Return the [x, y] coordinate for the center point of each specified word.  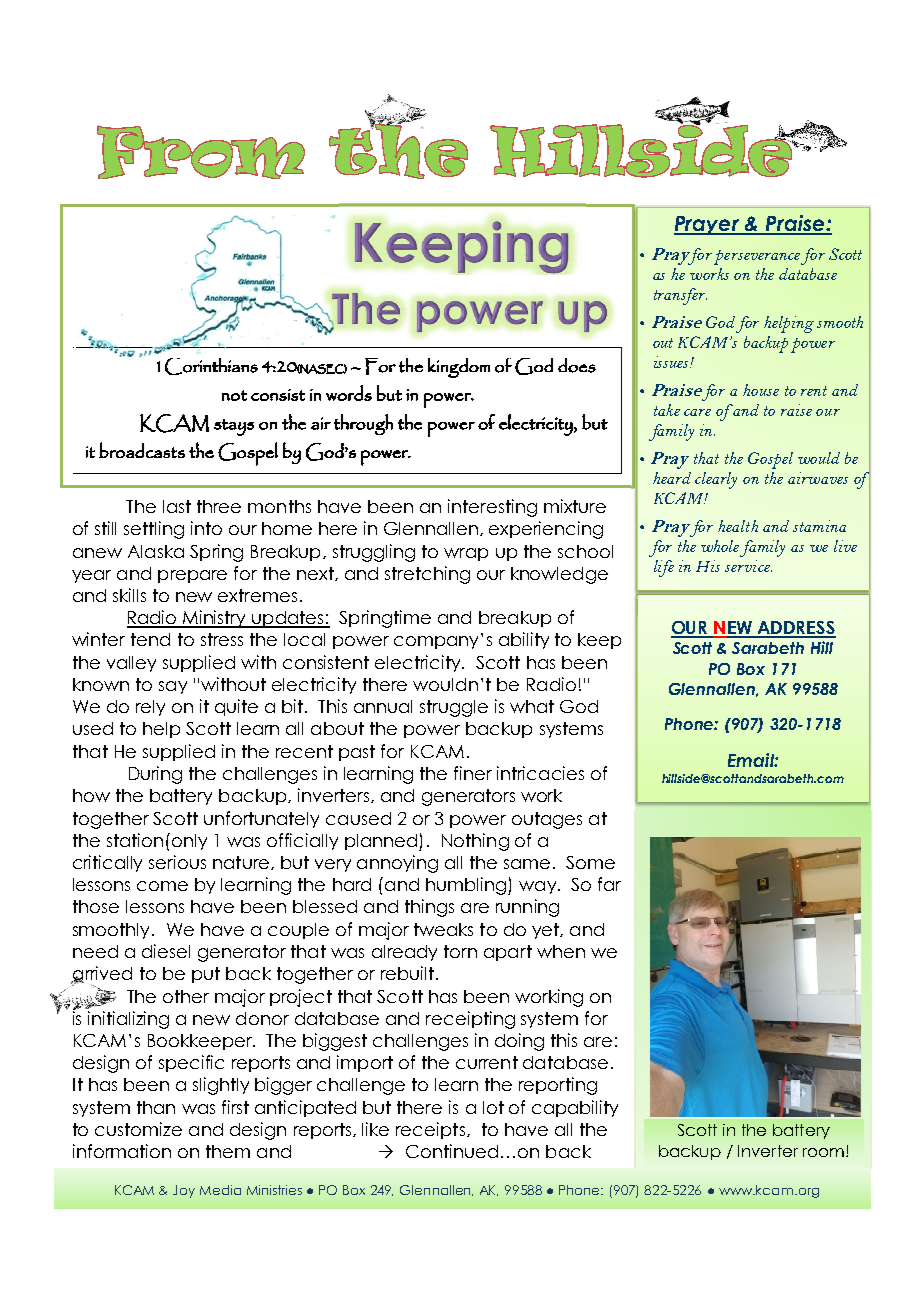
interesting [492, 508]
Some [590, 862]
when [561, 951]
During [155, 775]
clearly [716, 480]
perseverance [757, 257]
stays [234, 427]
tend [150, 639]
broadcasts [142, 450]
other [186, 996]
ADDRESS [795, 629]
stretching [427, 575]
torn [460, 951]
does [577, 365]
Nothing [475, 842]
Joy [184, 1191]
